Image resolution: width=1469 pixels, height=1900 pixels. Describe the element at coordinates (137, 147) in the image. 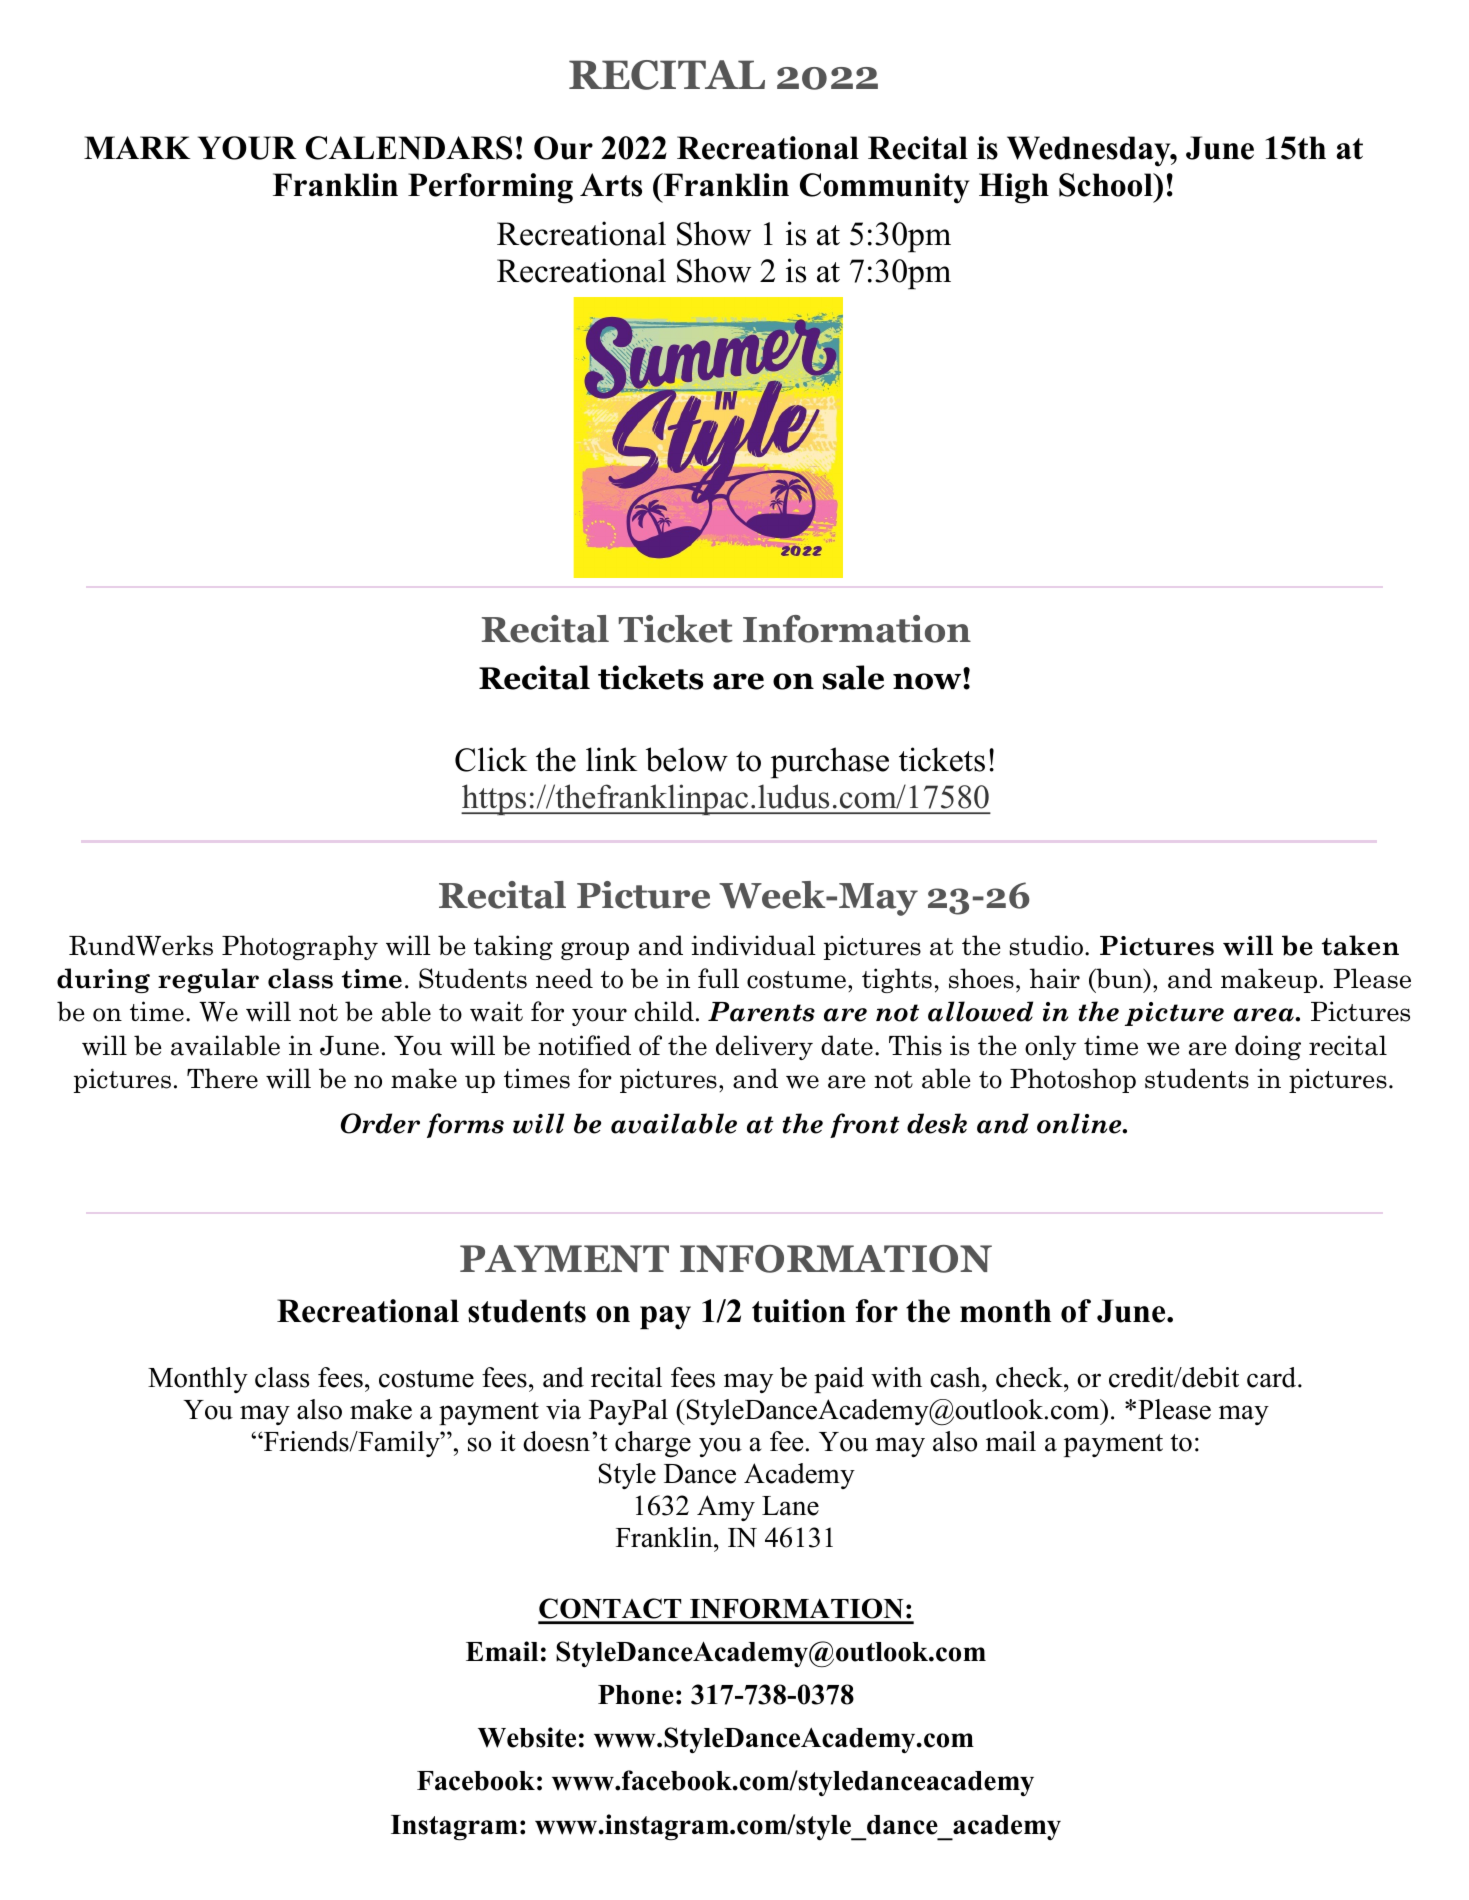

I see `MARK` at that location.
